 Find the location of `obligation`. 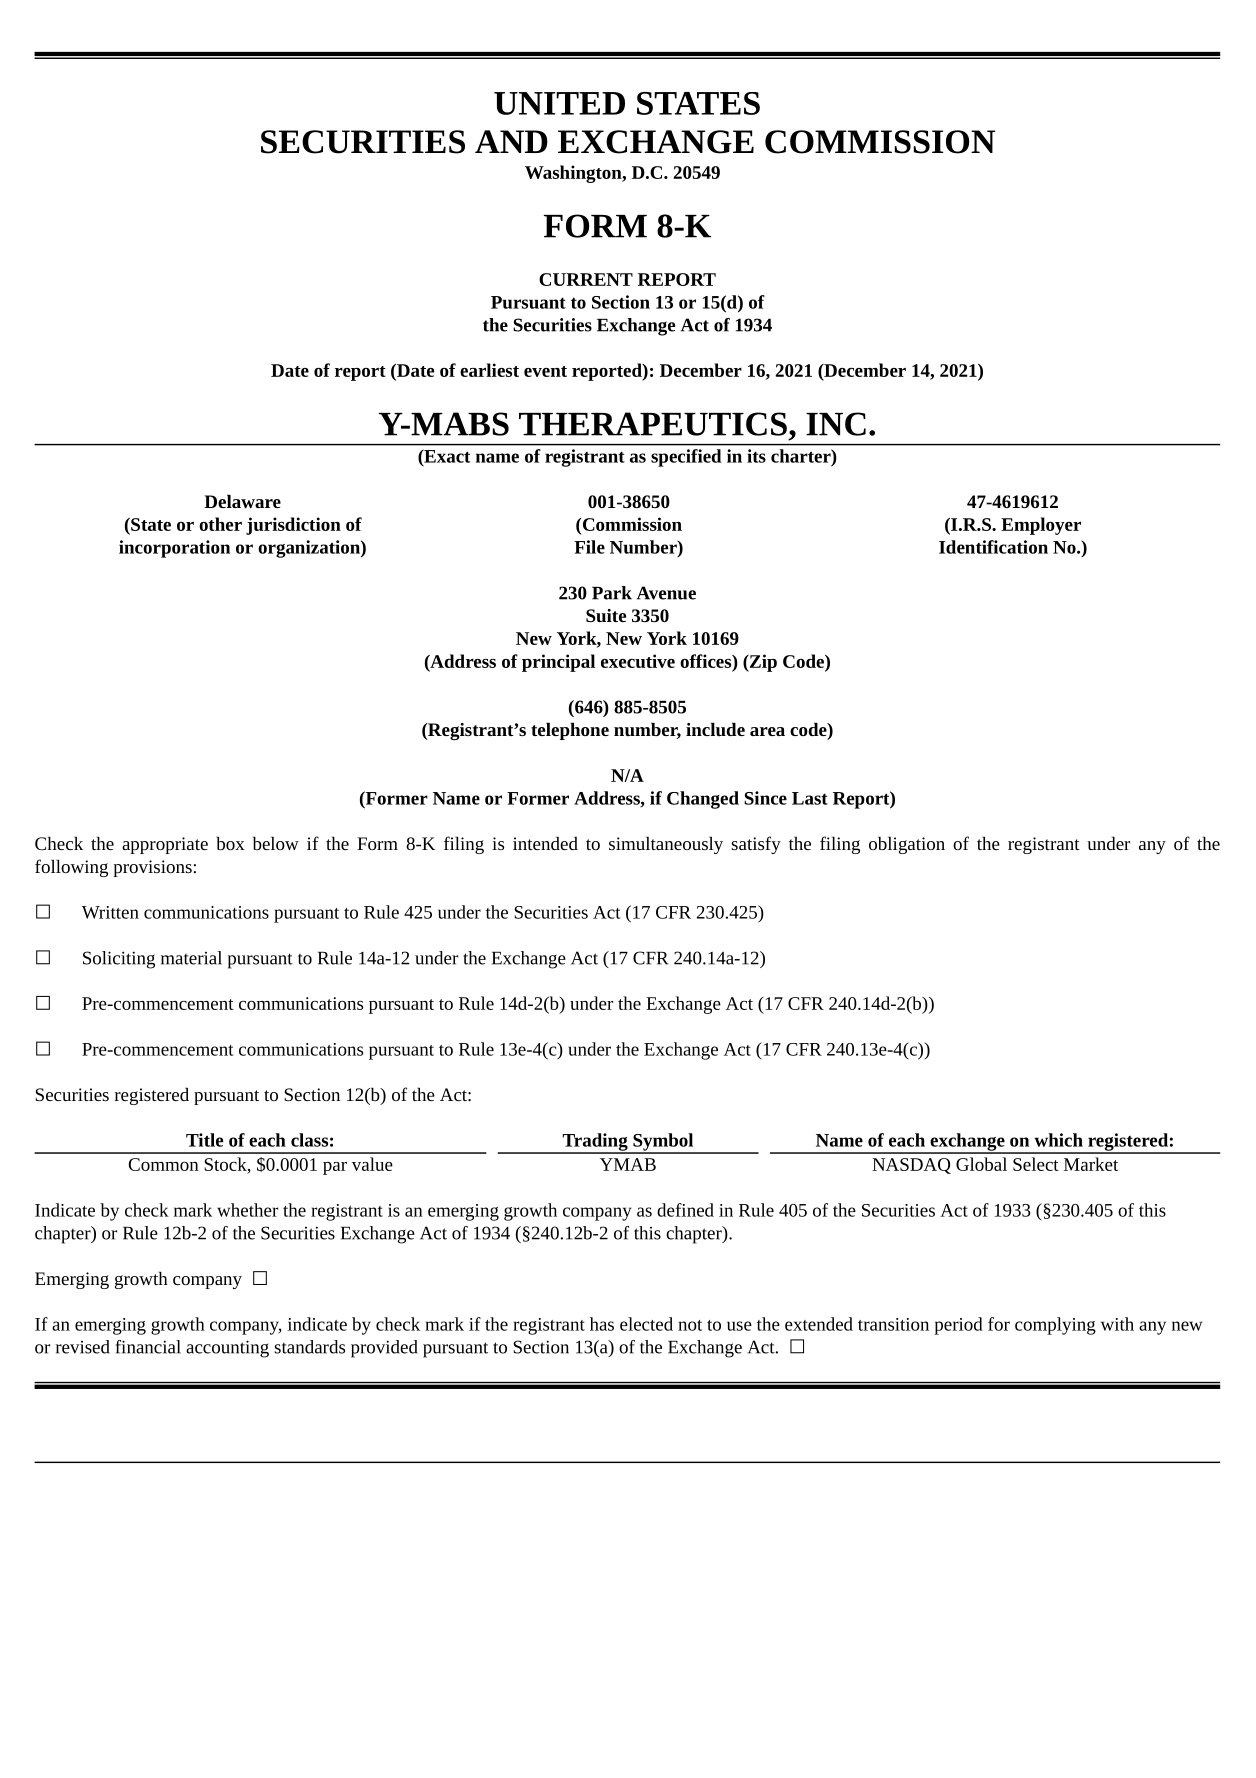

obligation is located at coordinates (907, 845).
